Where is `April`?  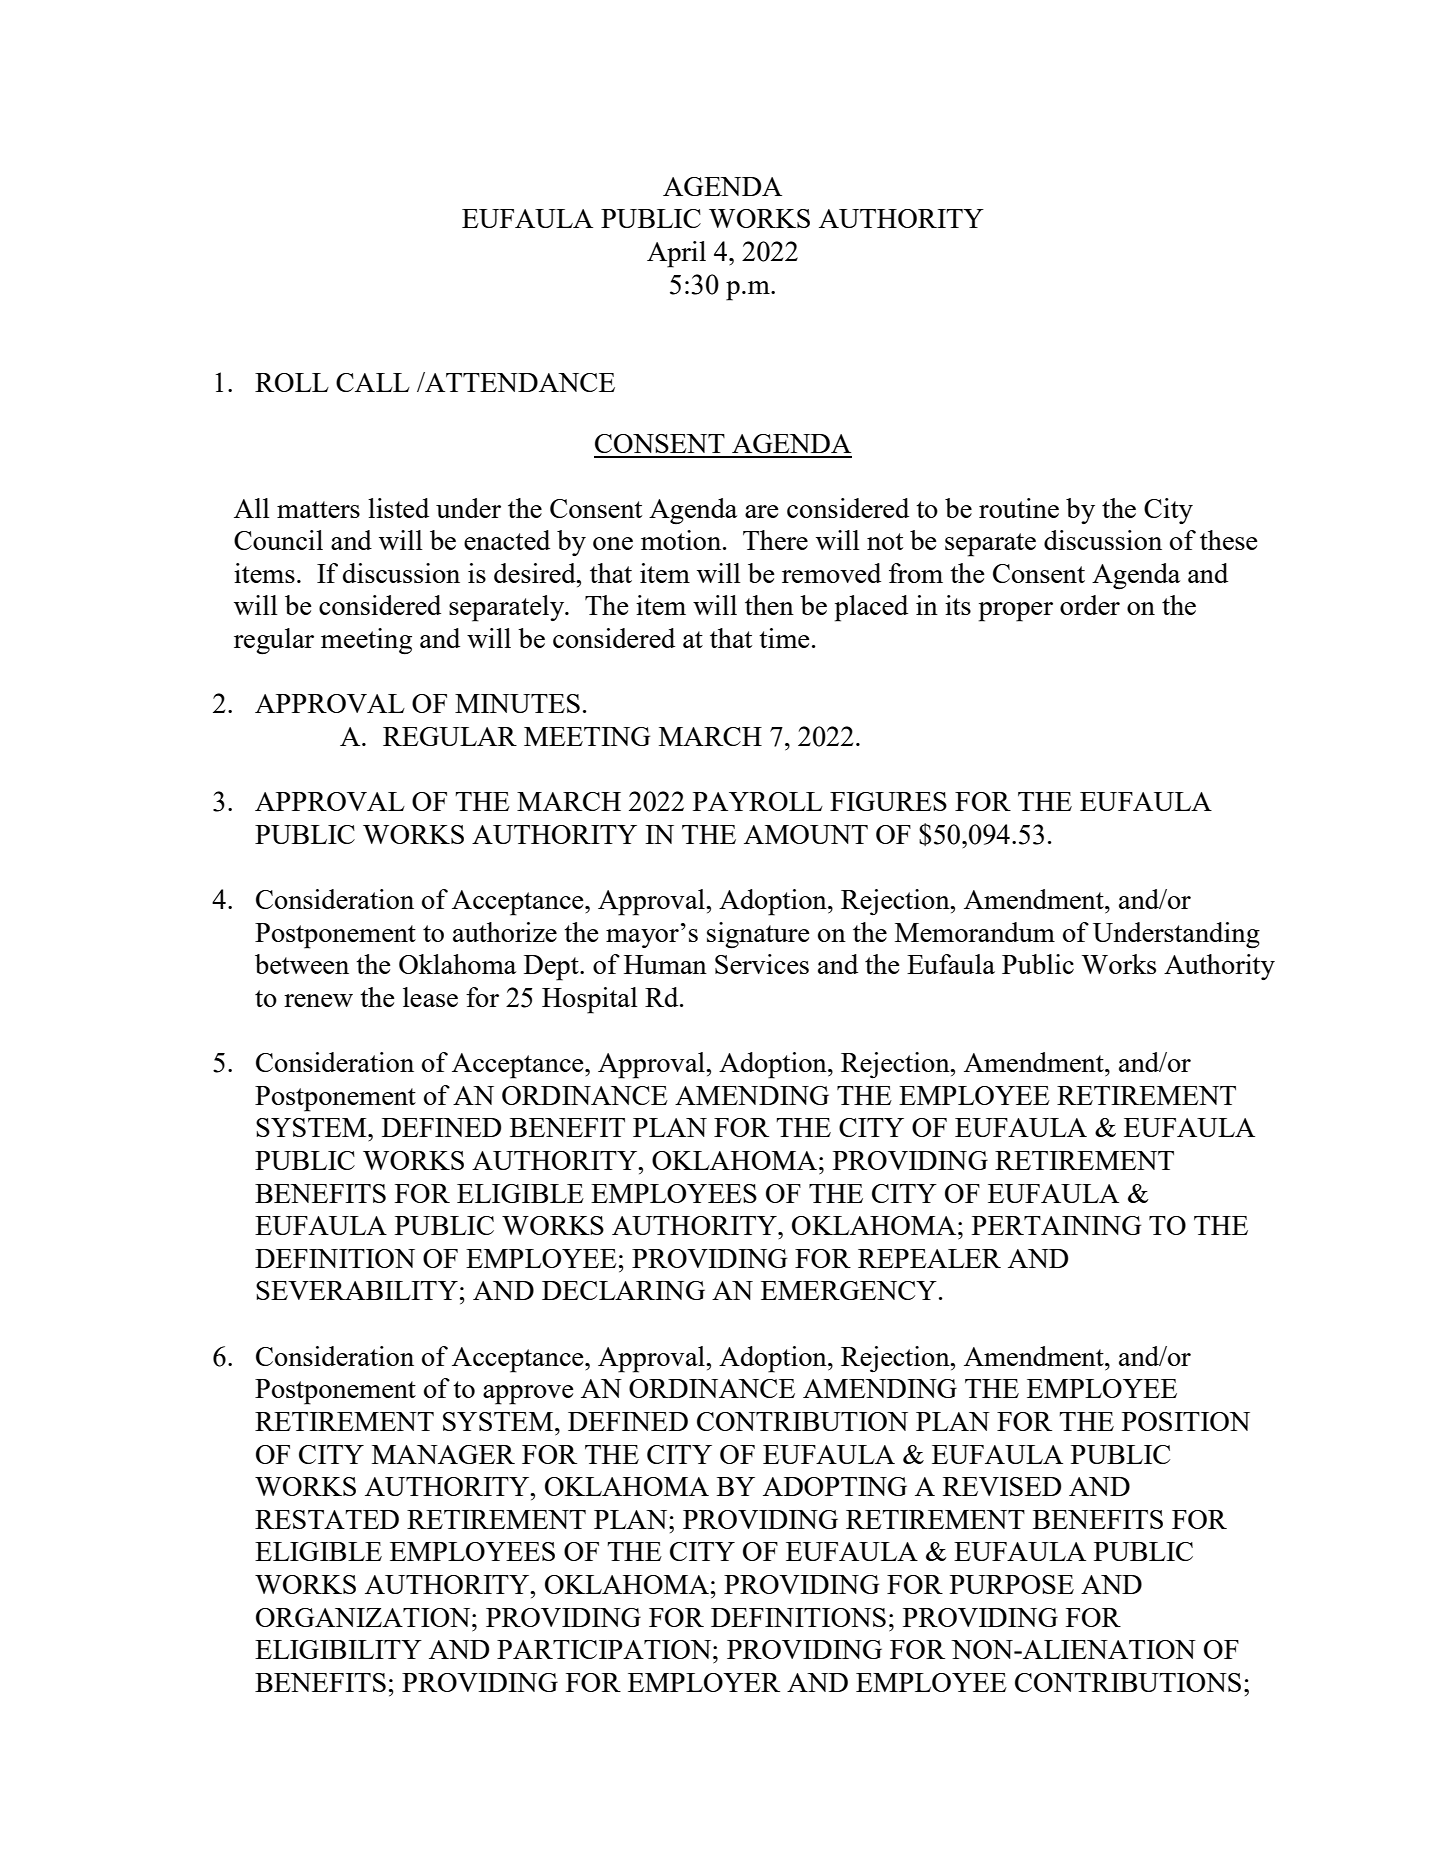
April is located at coordinates (676, 254).
